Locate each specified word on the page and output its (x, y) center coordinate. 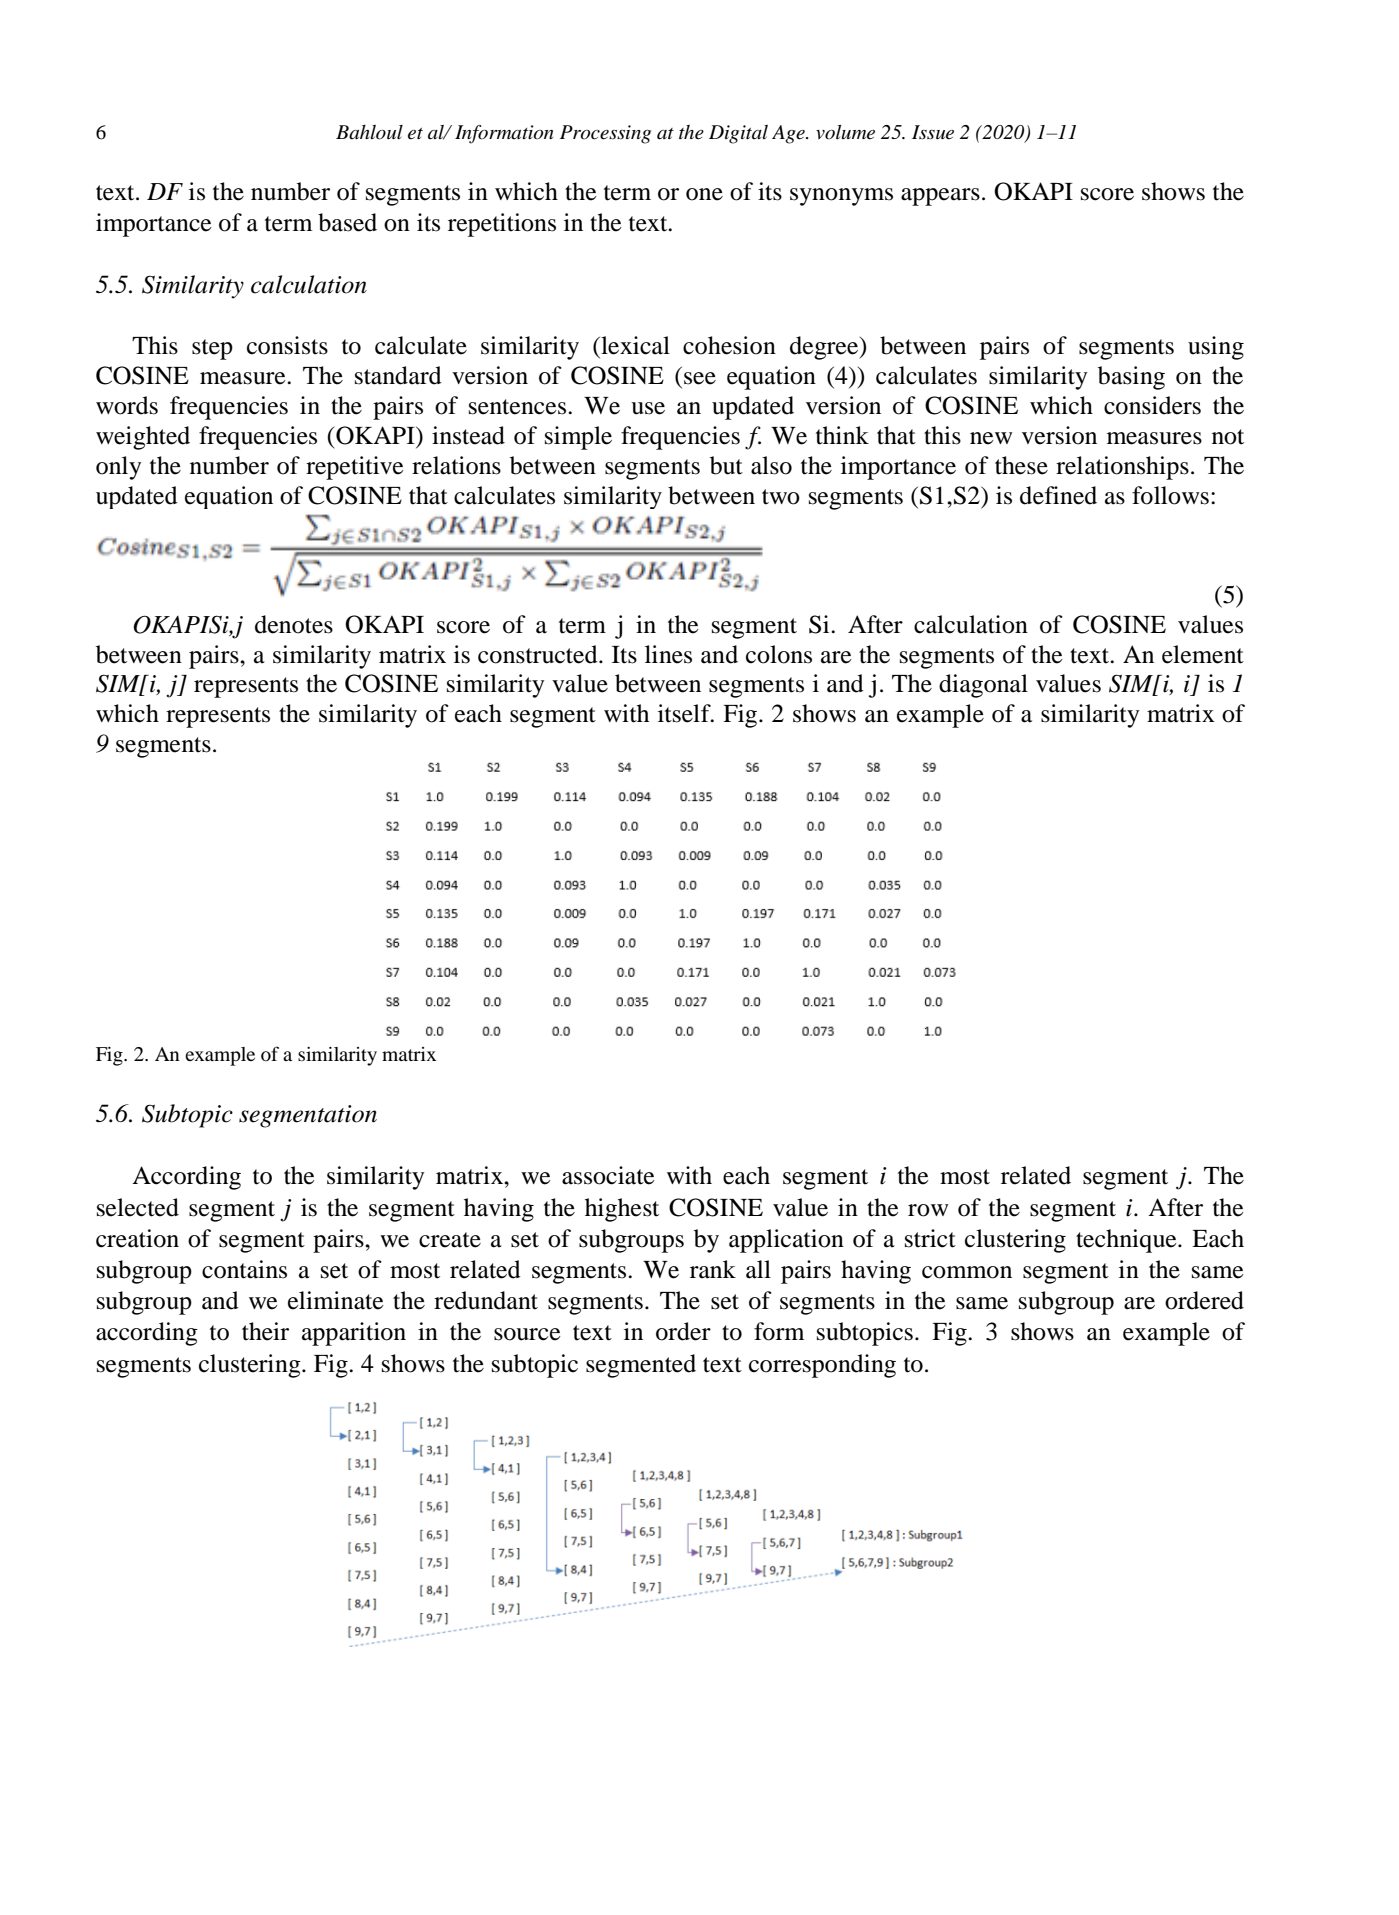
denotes (294, 624)
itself (685, 713)
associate (608, 1175)
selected (138, 1207)
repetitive (355, 468)
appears (940, 197)
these (1021, 465)
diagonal (983, 686)
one (704, 194)
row (928, 1210)
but (726, 465)
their (265, 1331)
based (347, 222)
